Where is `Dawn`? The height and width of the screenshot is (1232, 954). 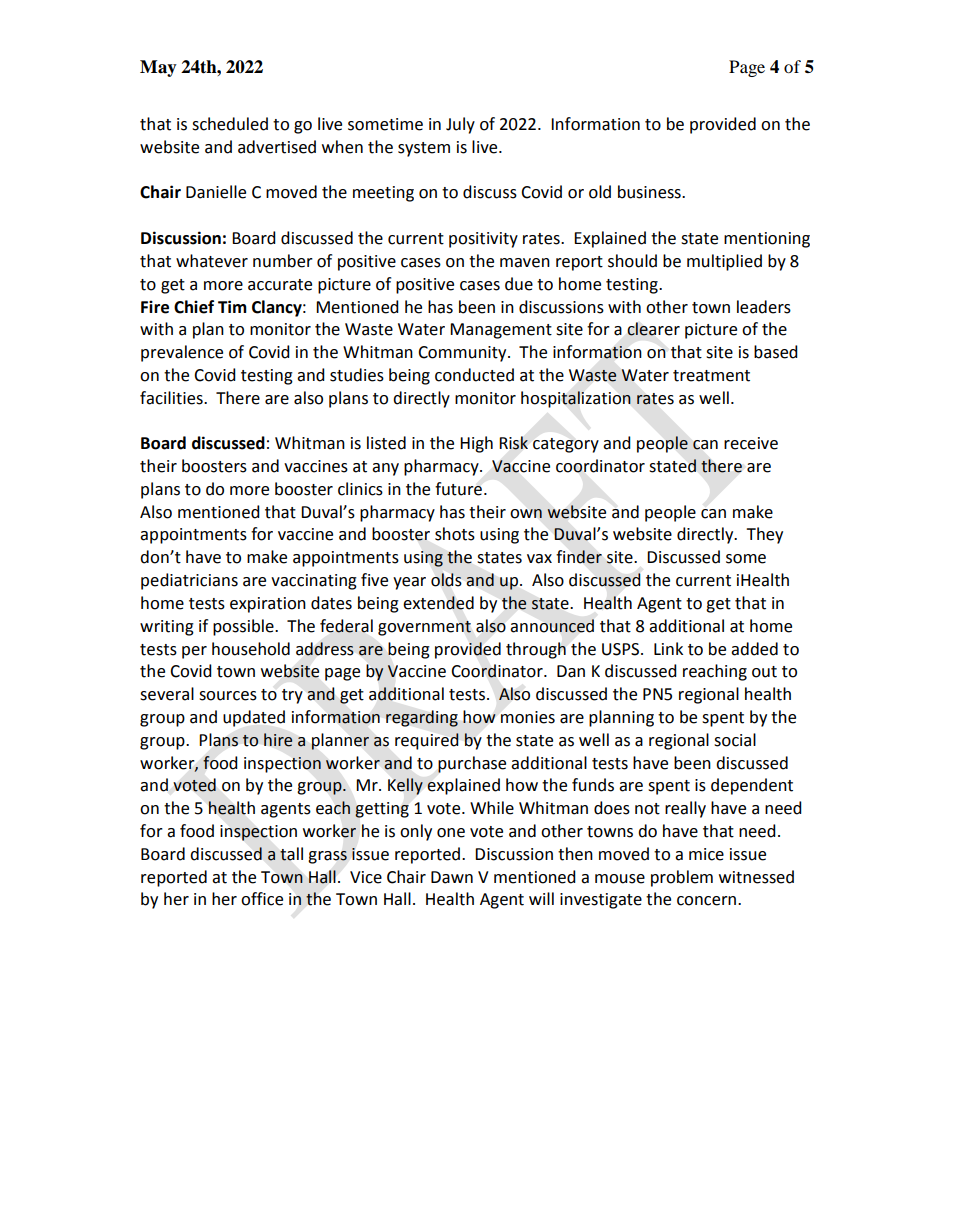
Dawn is located at coordinates (452, 877).
